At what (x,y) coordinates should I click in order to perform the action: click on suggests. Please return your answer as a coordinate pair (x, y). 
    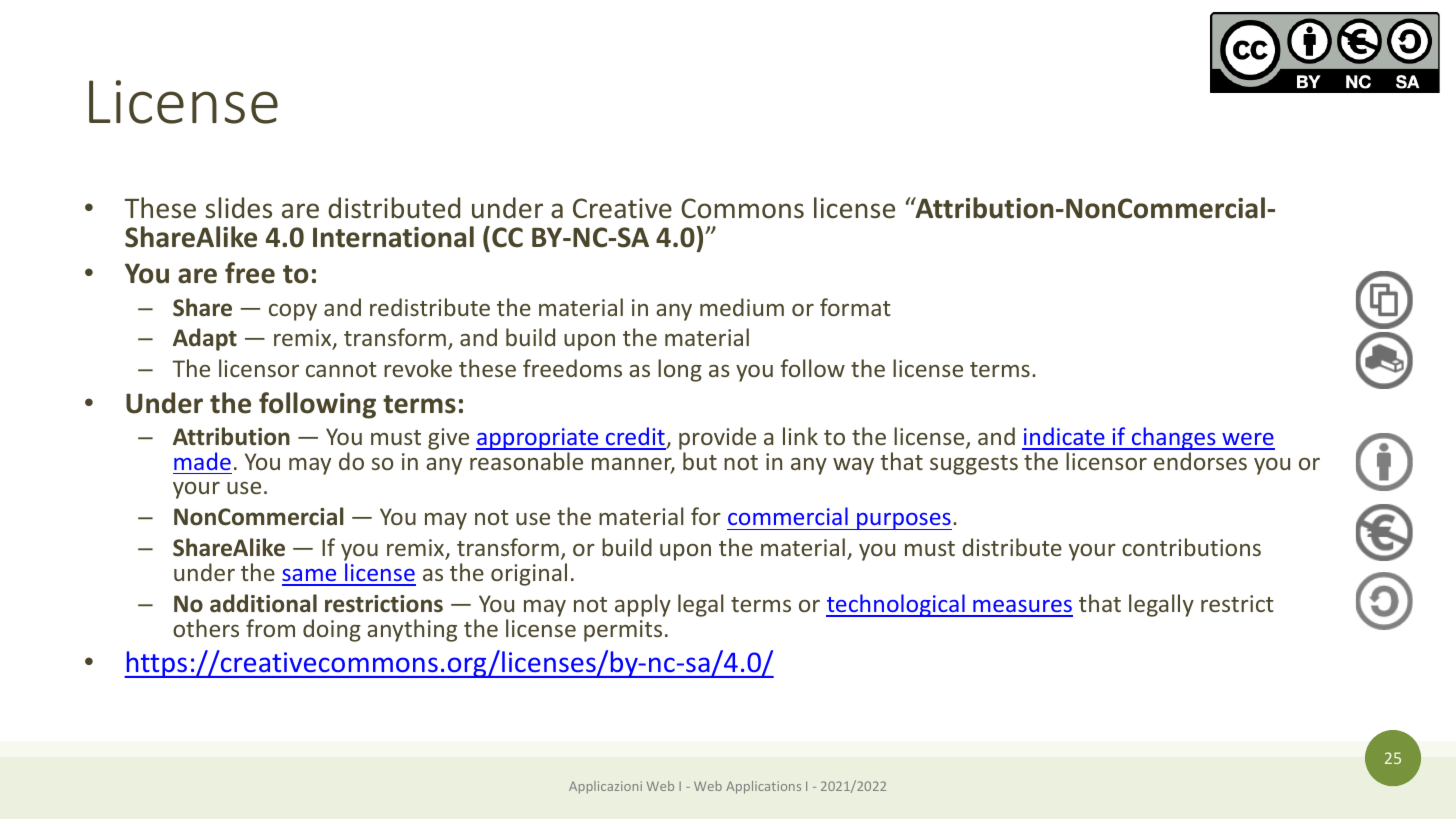
    Looking at the image, I should click on (974, 465).
